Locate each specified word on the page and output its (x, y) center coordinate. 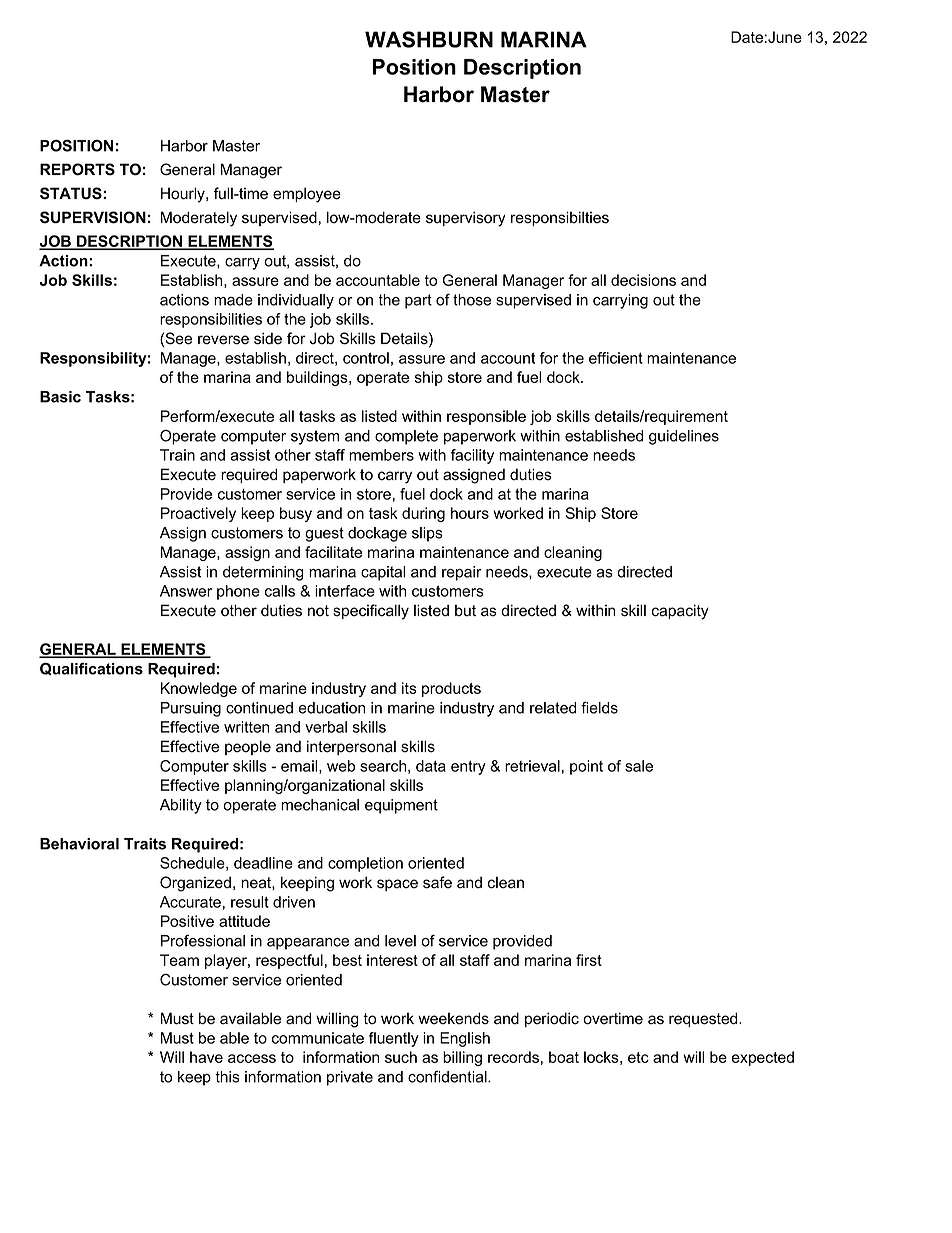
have (206, 1057)
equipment (401, 806)
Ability (181, 806)
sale (639, 766)
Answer (186, 591)
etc (638, 1057)
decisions (643, 280)
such (401, 1057)
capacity (680, 612)
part (418, 301)
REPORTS (77, 169)
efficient (616, 358)
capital (383, 573)
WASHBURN (429, 39)
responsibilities (211, 320)
